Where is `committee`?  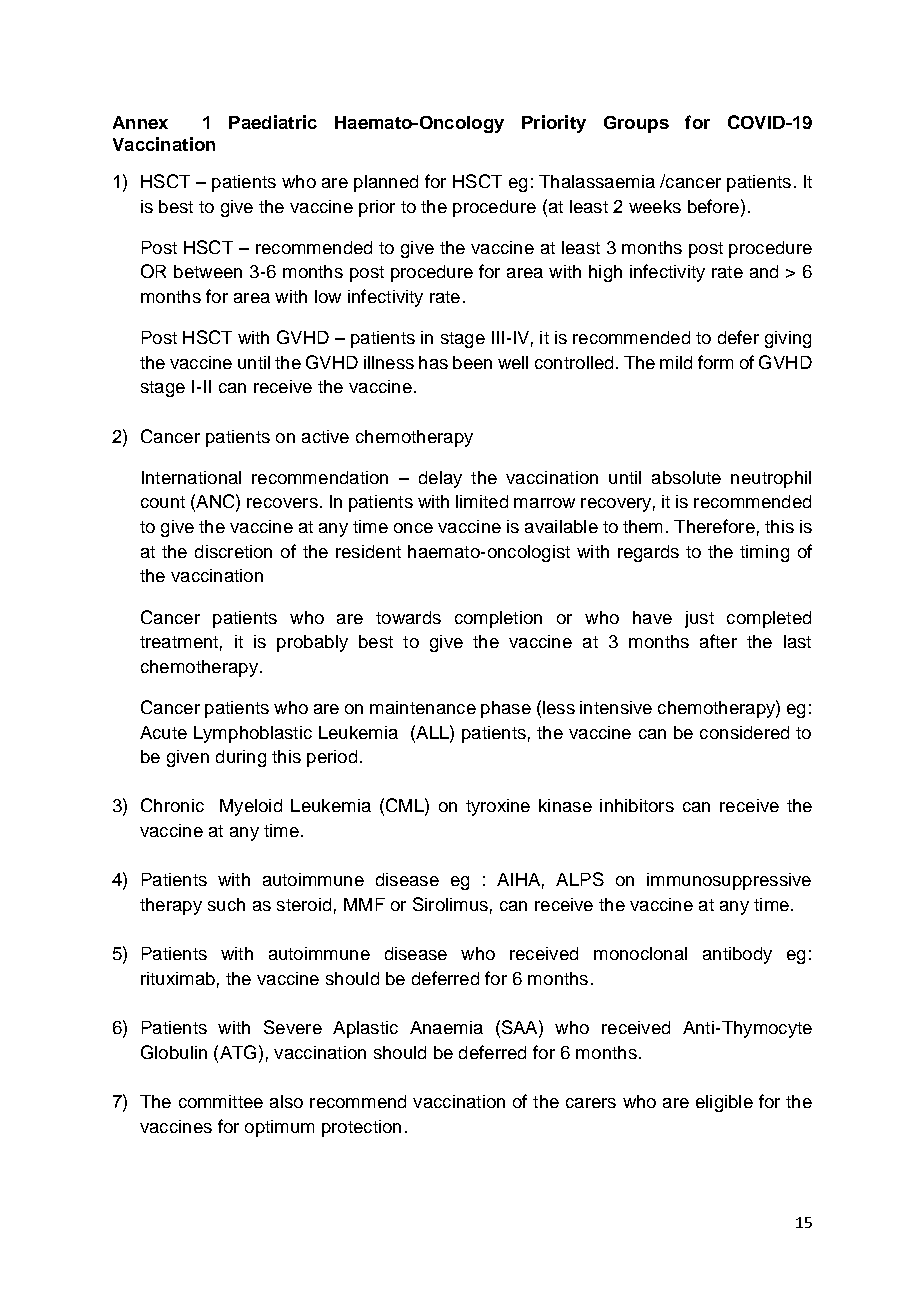
committee is located at coordinates (221, 1101).
